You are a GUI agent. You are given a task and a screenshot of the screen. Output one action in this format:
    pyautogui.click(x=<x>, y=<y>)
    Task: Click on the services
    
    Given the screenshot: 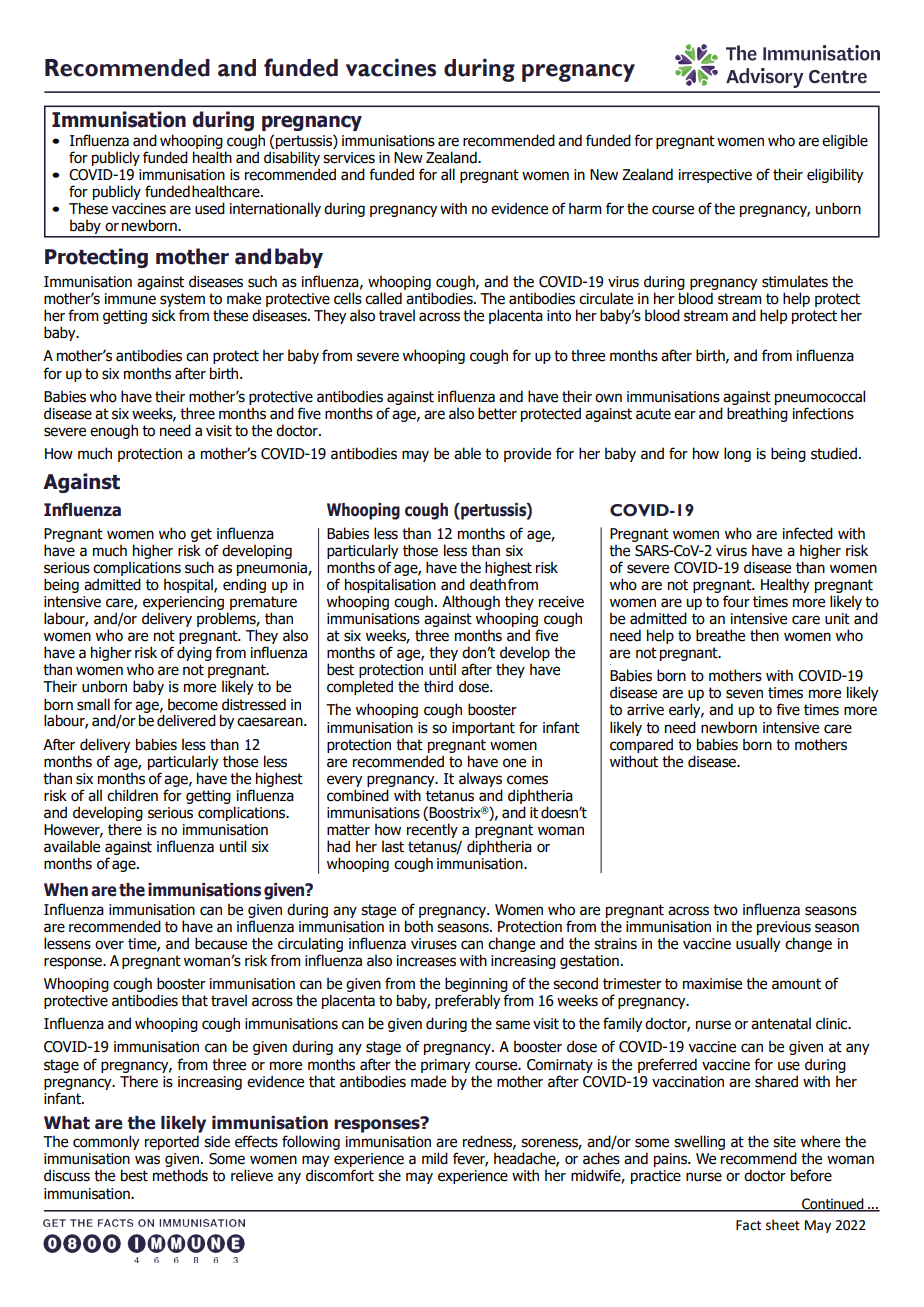 What is the action you would take?
    pyautogui.click(x=349, y=158)
